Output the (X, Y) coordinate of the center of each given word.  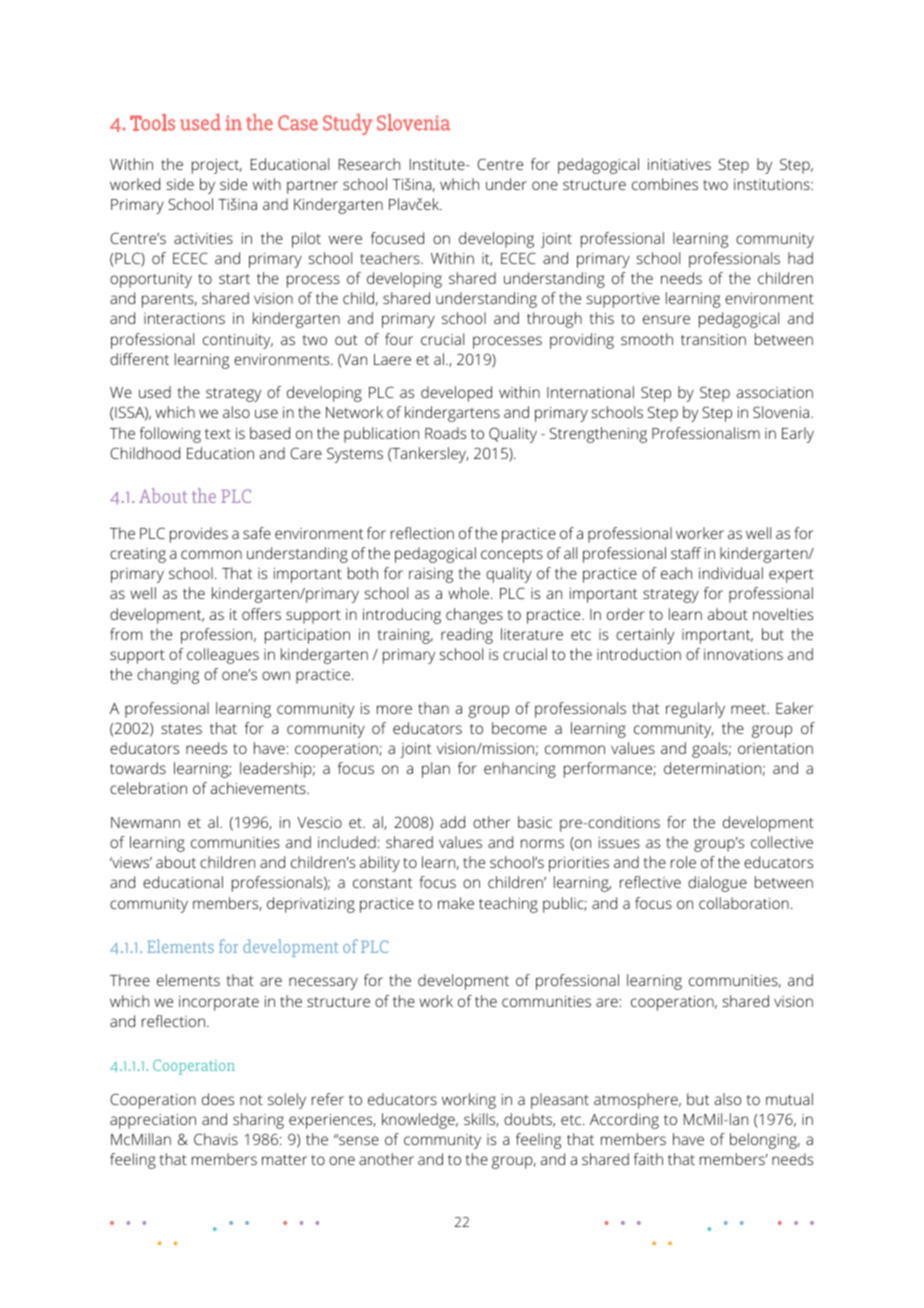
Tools (152, 122)
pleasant (560, 1101)
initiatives (679, 164)
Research (369, 164)
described (721, 1125)
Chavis (216, 1139)
